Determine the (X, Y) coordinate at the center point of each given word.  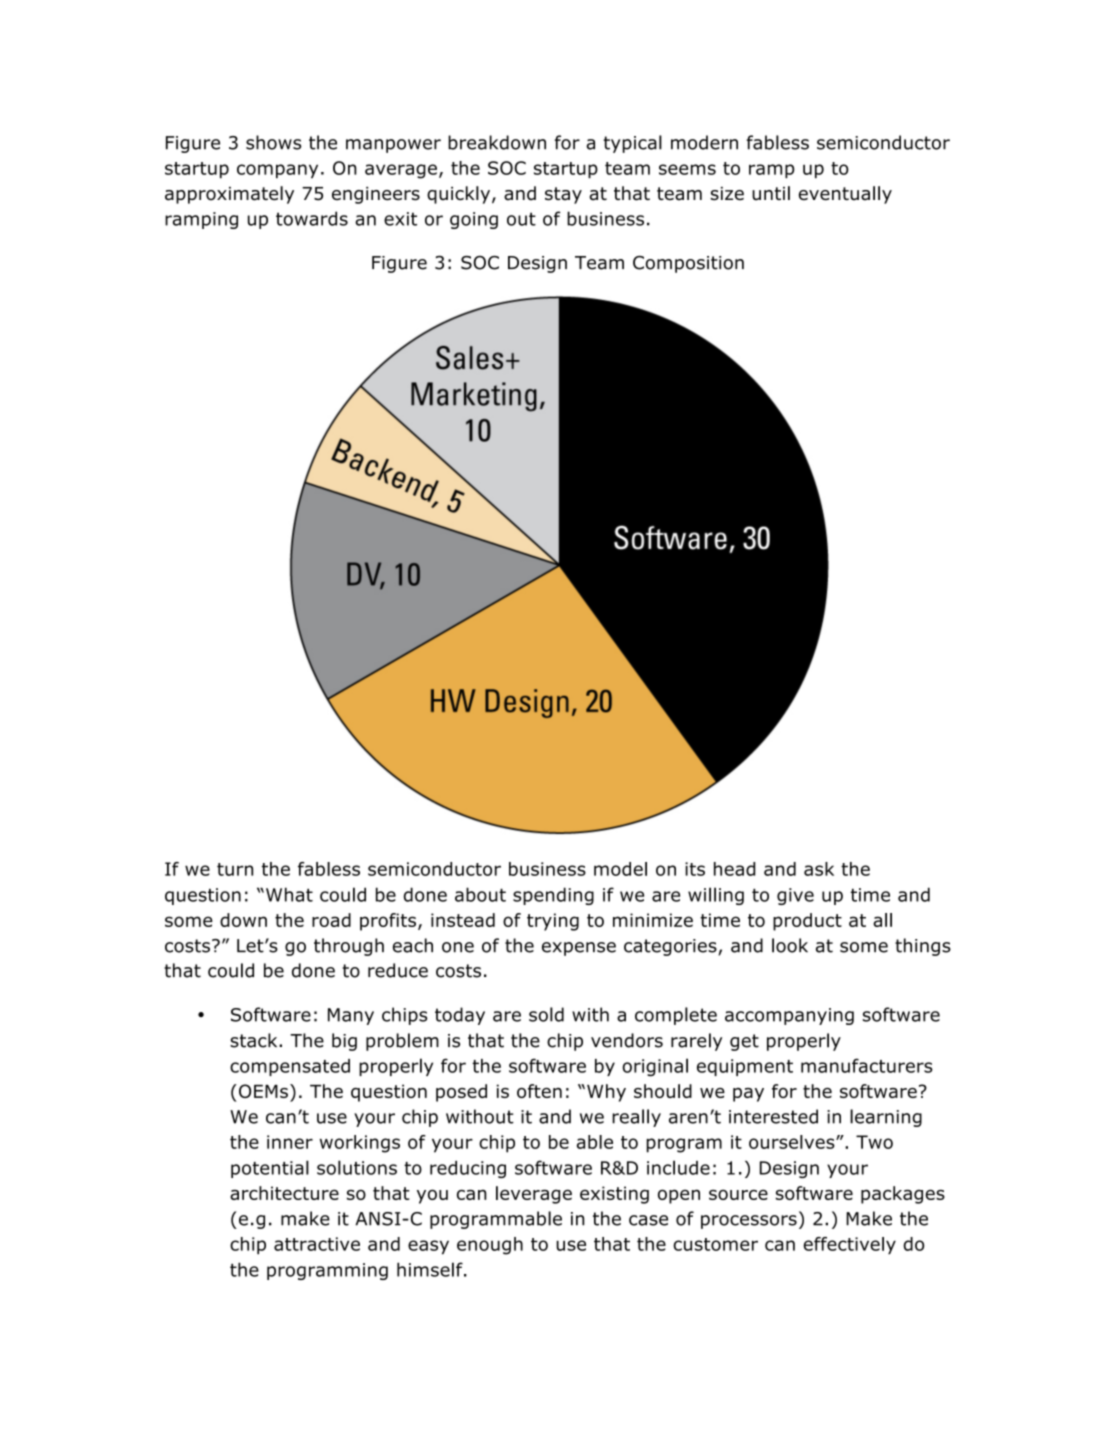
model (620, 869)
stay (563, 195)
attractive (317, 1244)
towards (312, 218)
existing (614, 1195)
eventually (845, 195)
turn (235, 869)
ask (819, 869)
